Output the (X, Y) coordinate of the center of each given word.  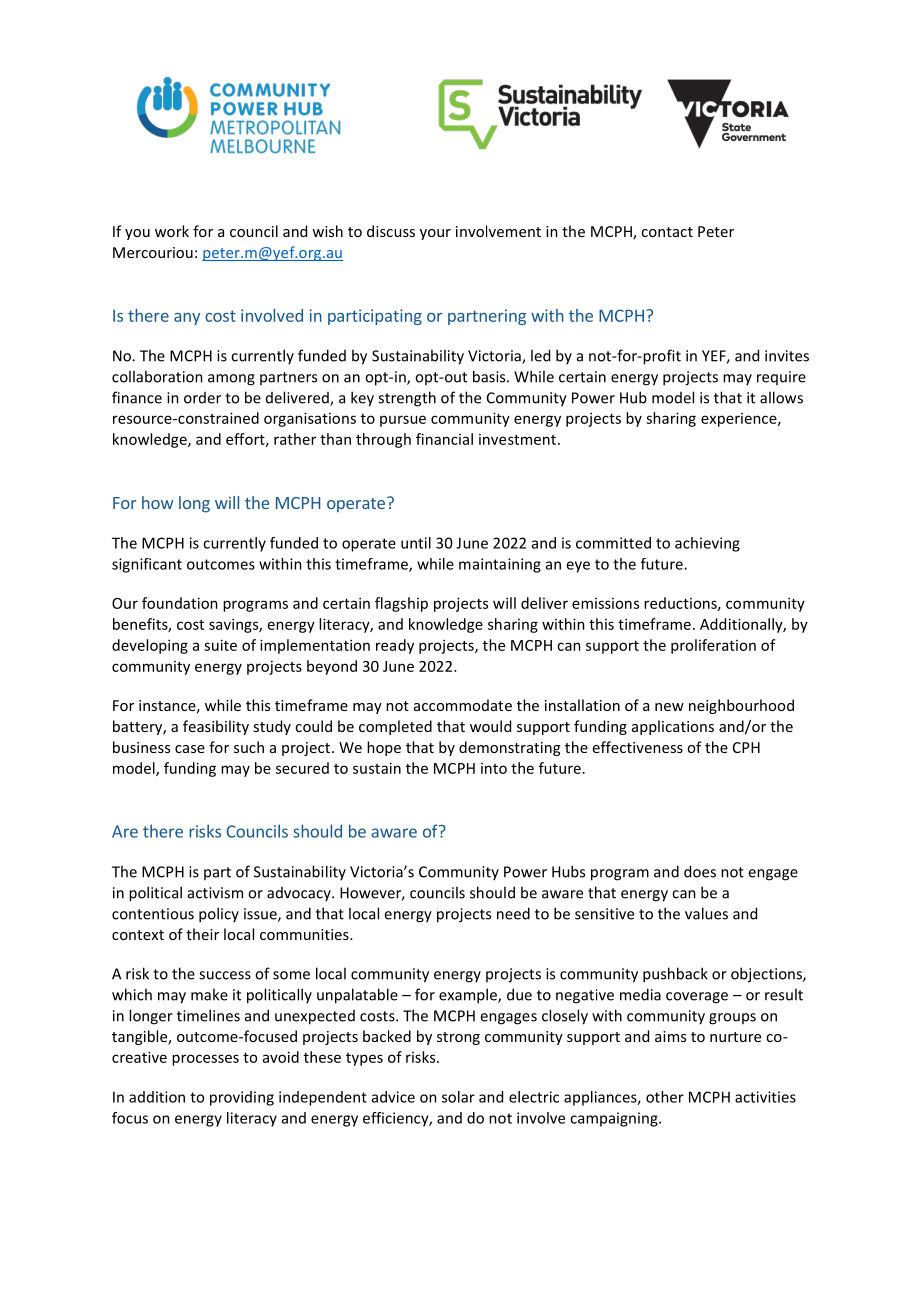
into (494, 768)
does (700, 871)
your (435, 234)
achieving (707, 544)
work (172, 231)
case (190, 749)
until (416, 543)
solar (458, 1097)
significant (147, 565)
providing (242, 1098)
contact (667, 232)
